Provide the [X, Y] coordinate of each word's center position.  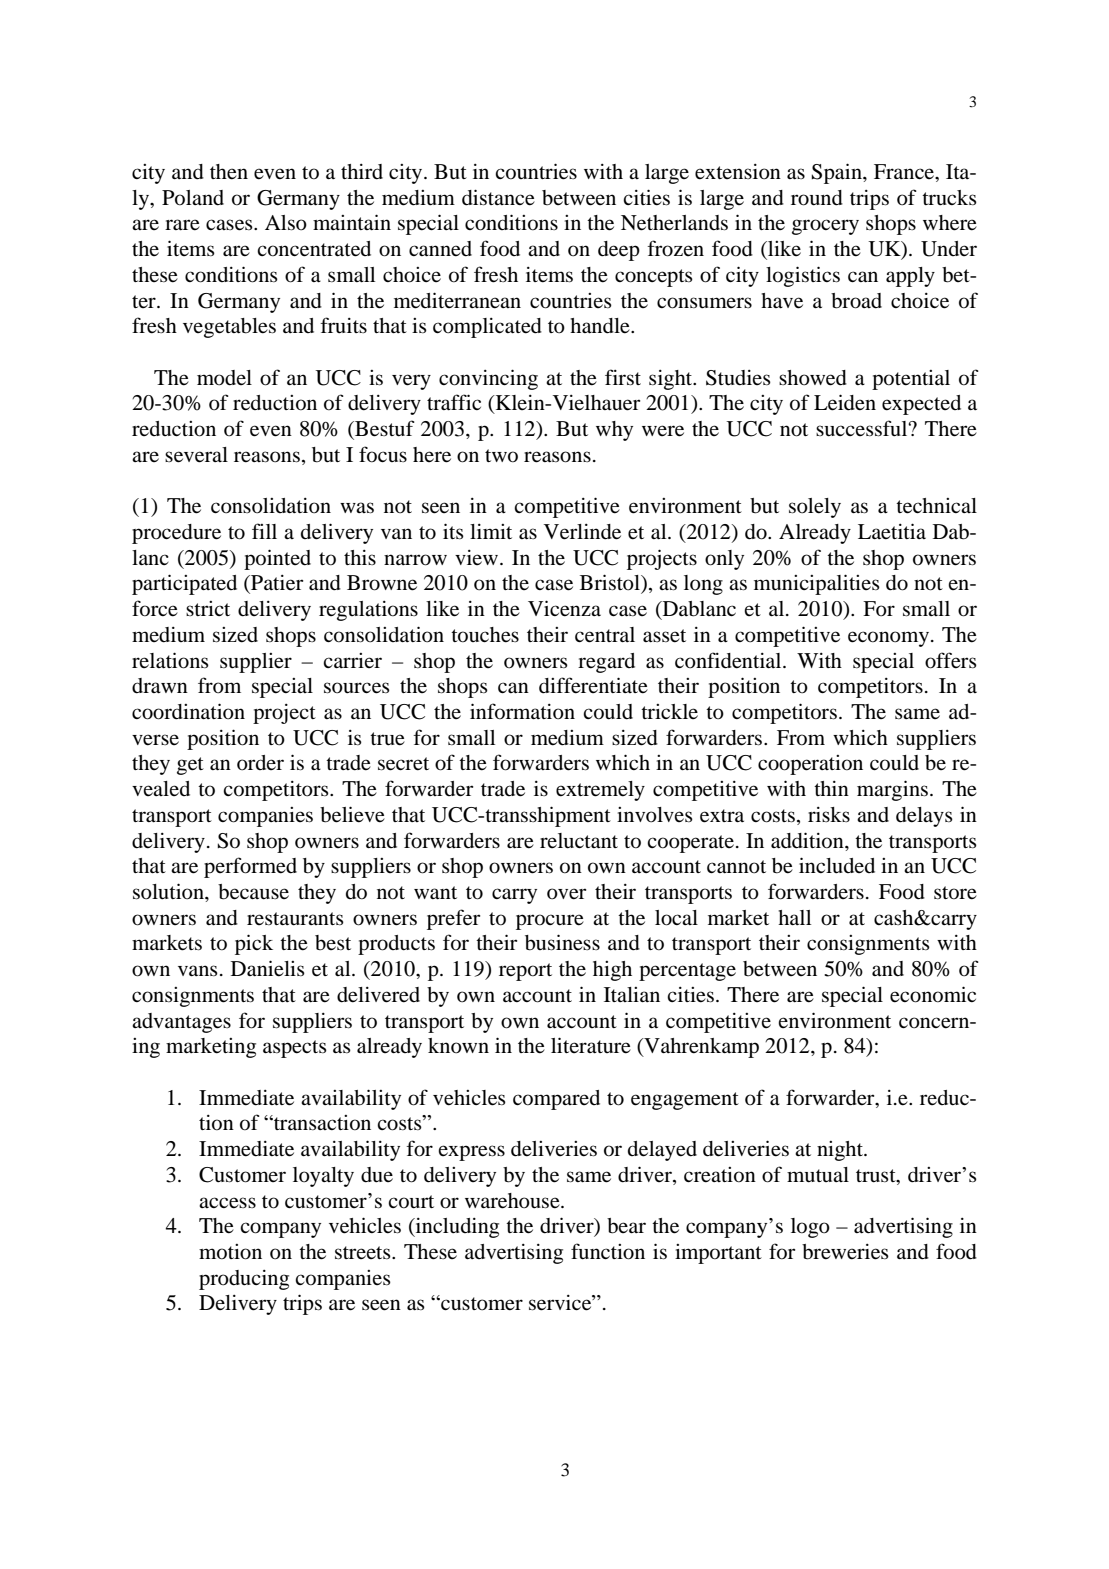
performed [250, 867]
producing [244, 1280]
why [614, 431]
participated [184, 584]
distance [498, 197]
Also [286, 223]
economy [888, 639]
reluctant [579, 841]
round [817, 198]
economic [933, 994]
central [605, 635]
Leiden [845, 402]
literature [591, 1045]
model [224, 378]
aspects [295, 1049]
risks [829, 814]
